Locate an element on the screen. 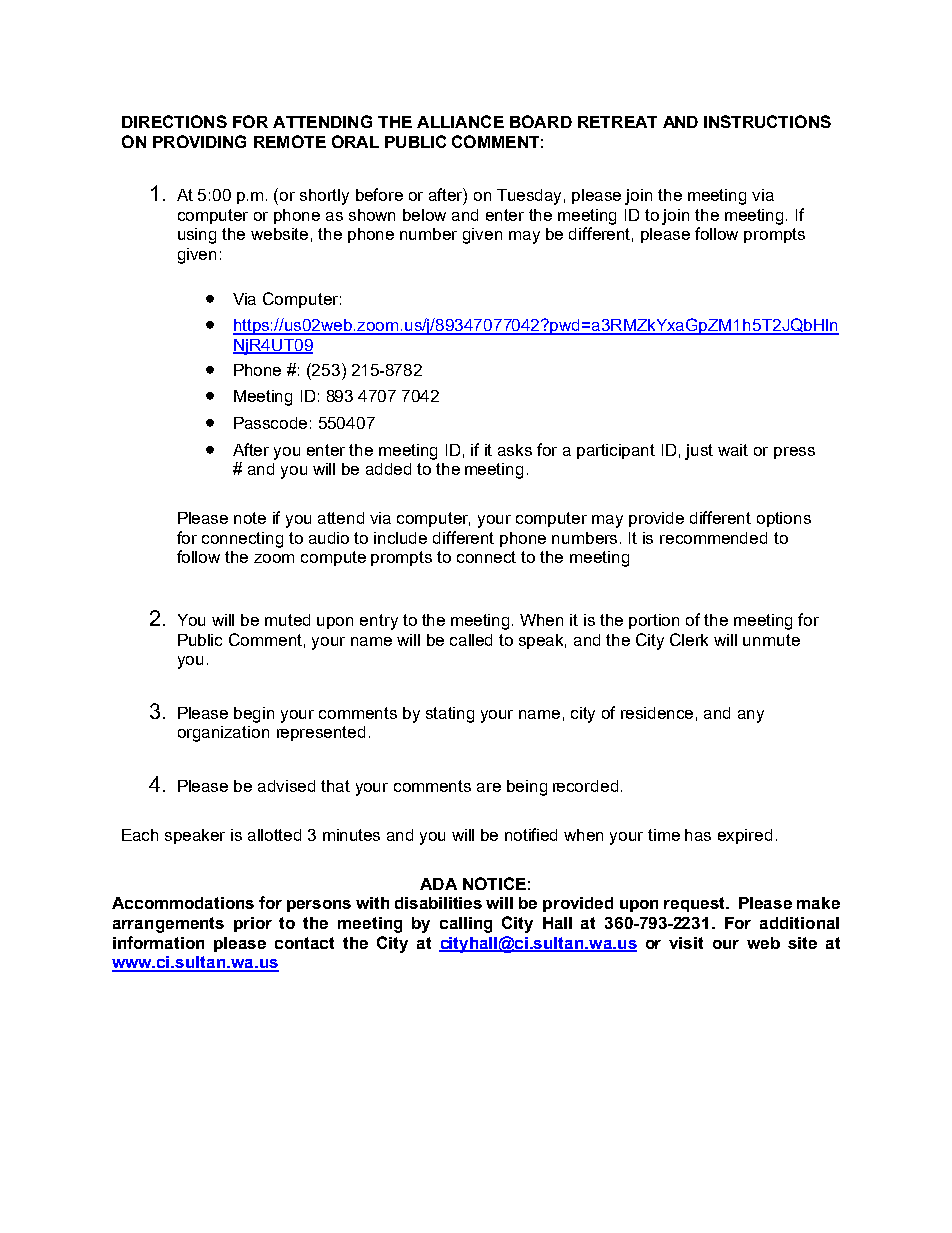  INSTRUCTIONS is located at coordinates (767, 121).
